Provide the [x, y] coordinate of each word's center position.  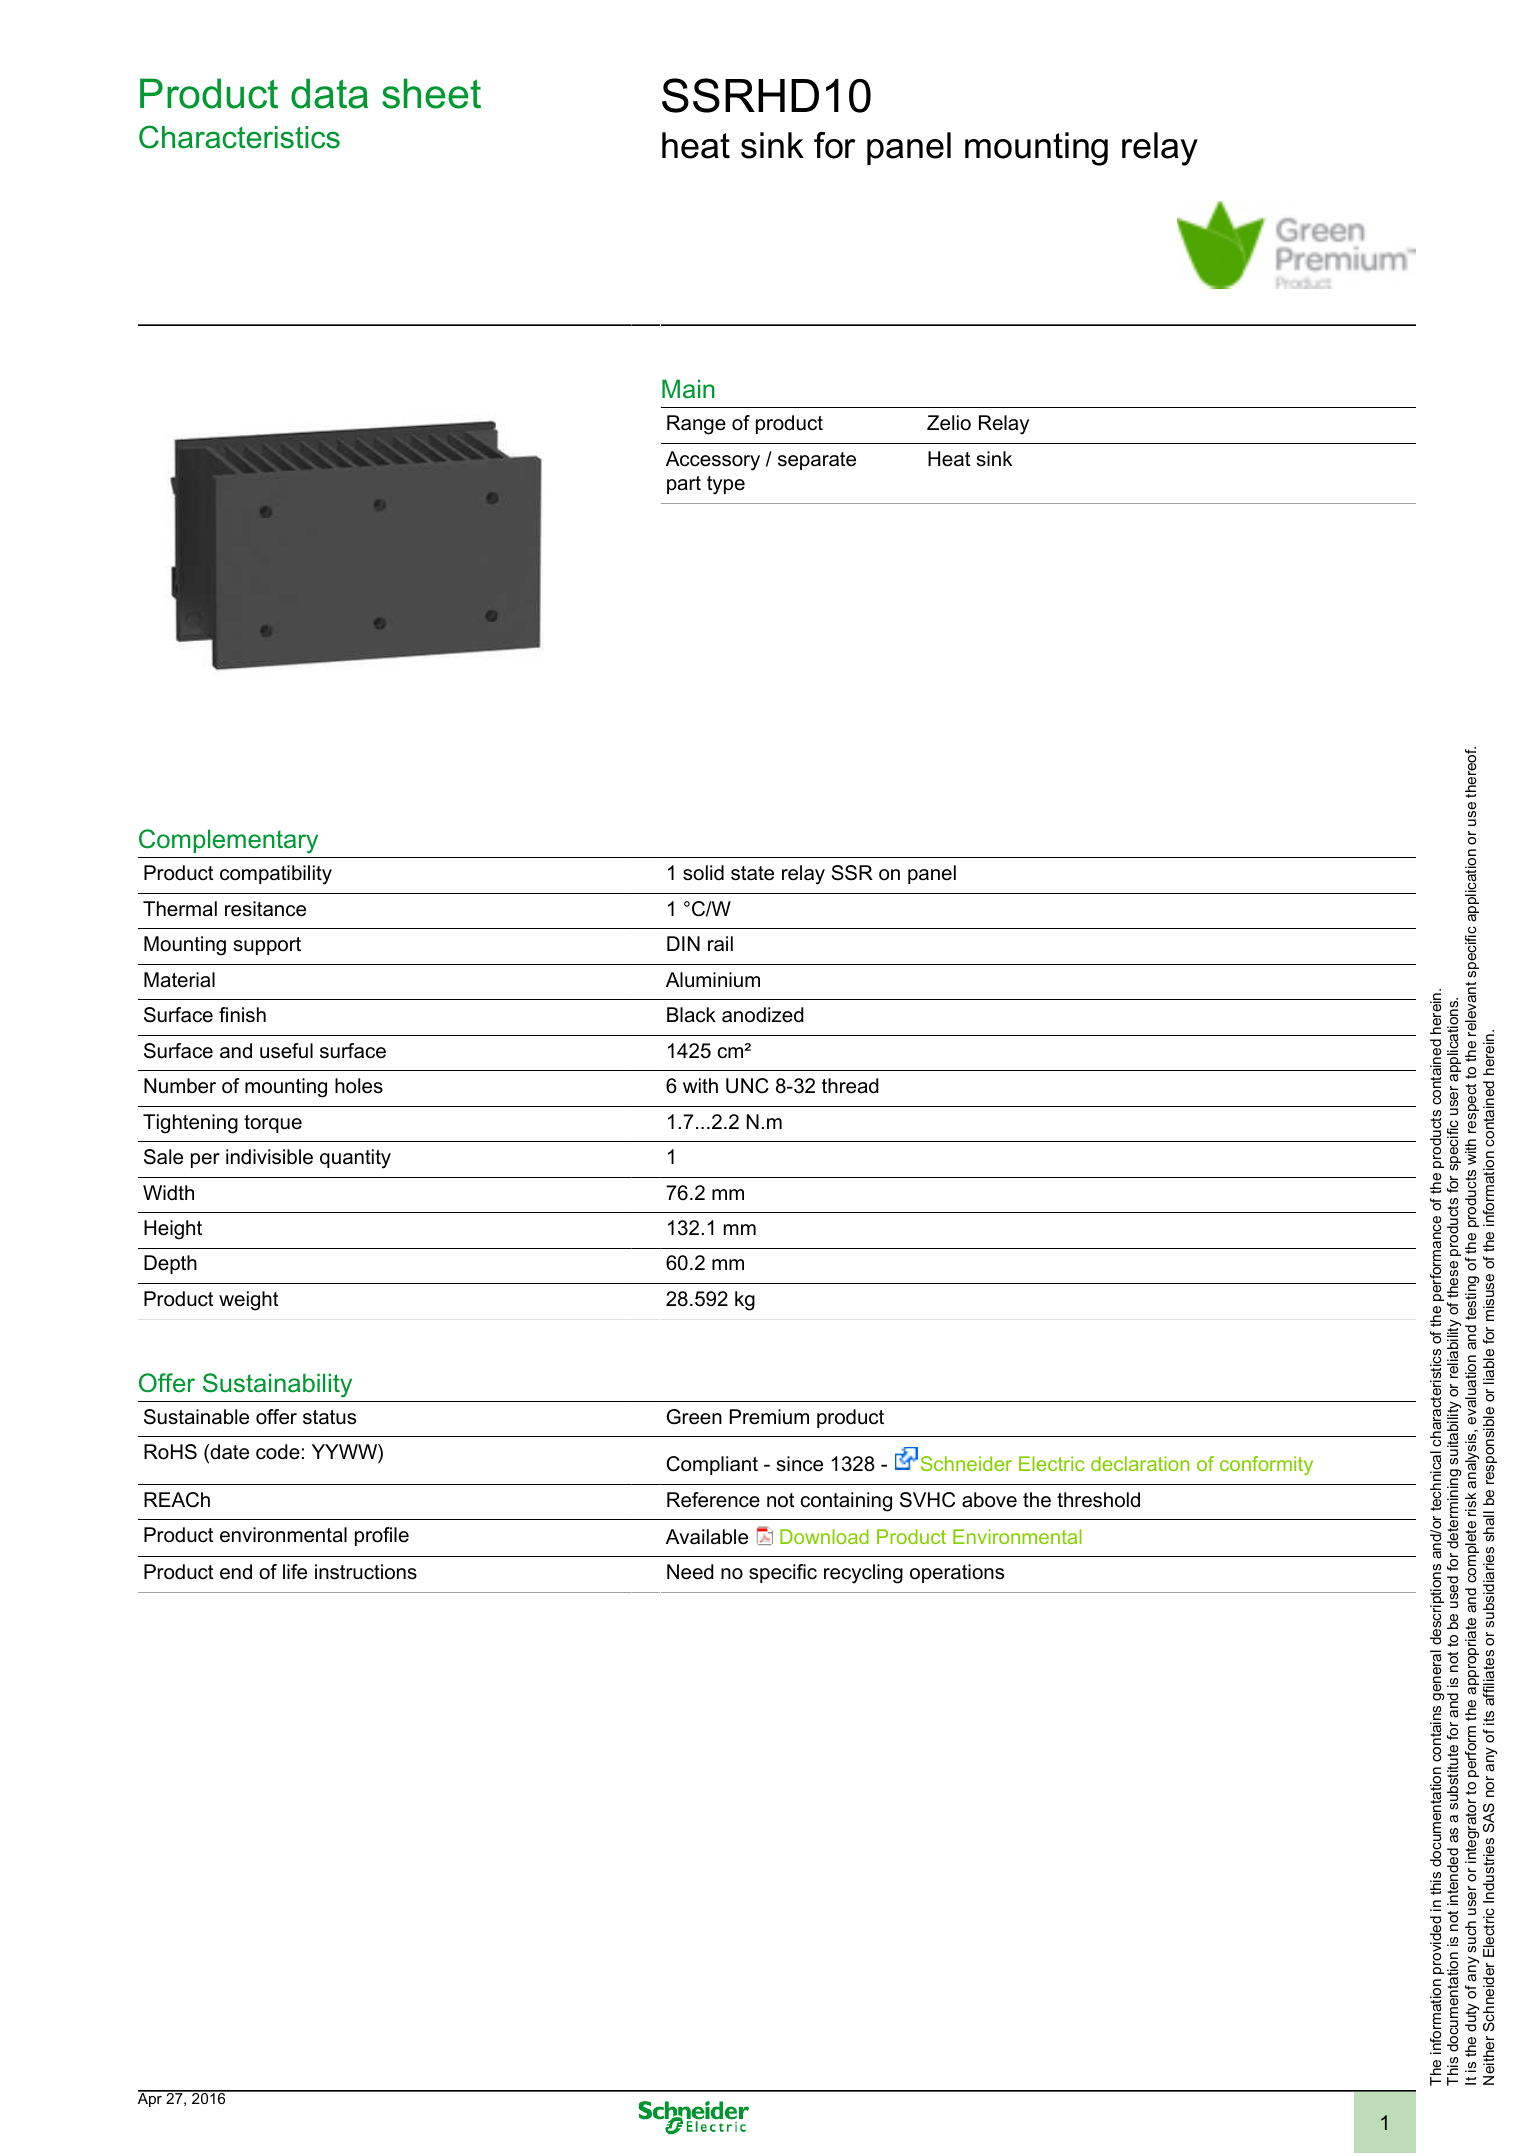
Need [690, 1572]
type [726, 485]
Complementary [228, 841]
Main [688, 389]
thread [850, 1086]
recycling [863, 1574]
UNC [747, 1086]
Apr [151, 2099]
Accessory [713, 461]
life [295, 1572]
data [329, 93]
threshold [1098, 1500]
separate [817, 461]
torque [273, 1124]
